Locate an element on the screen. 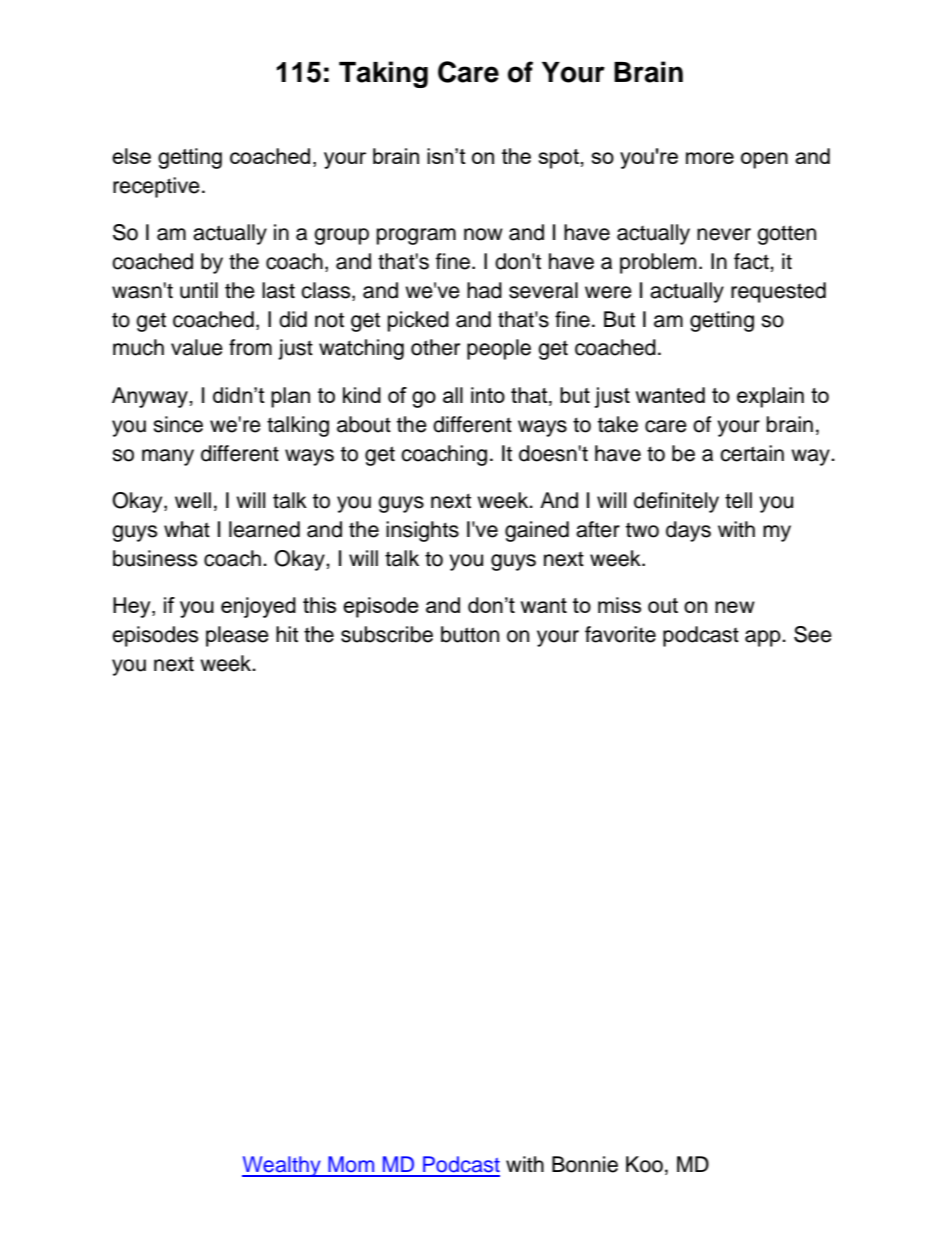  app is located at coordinates (764, 638).
